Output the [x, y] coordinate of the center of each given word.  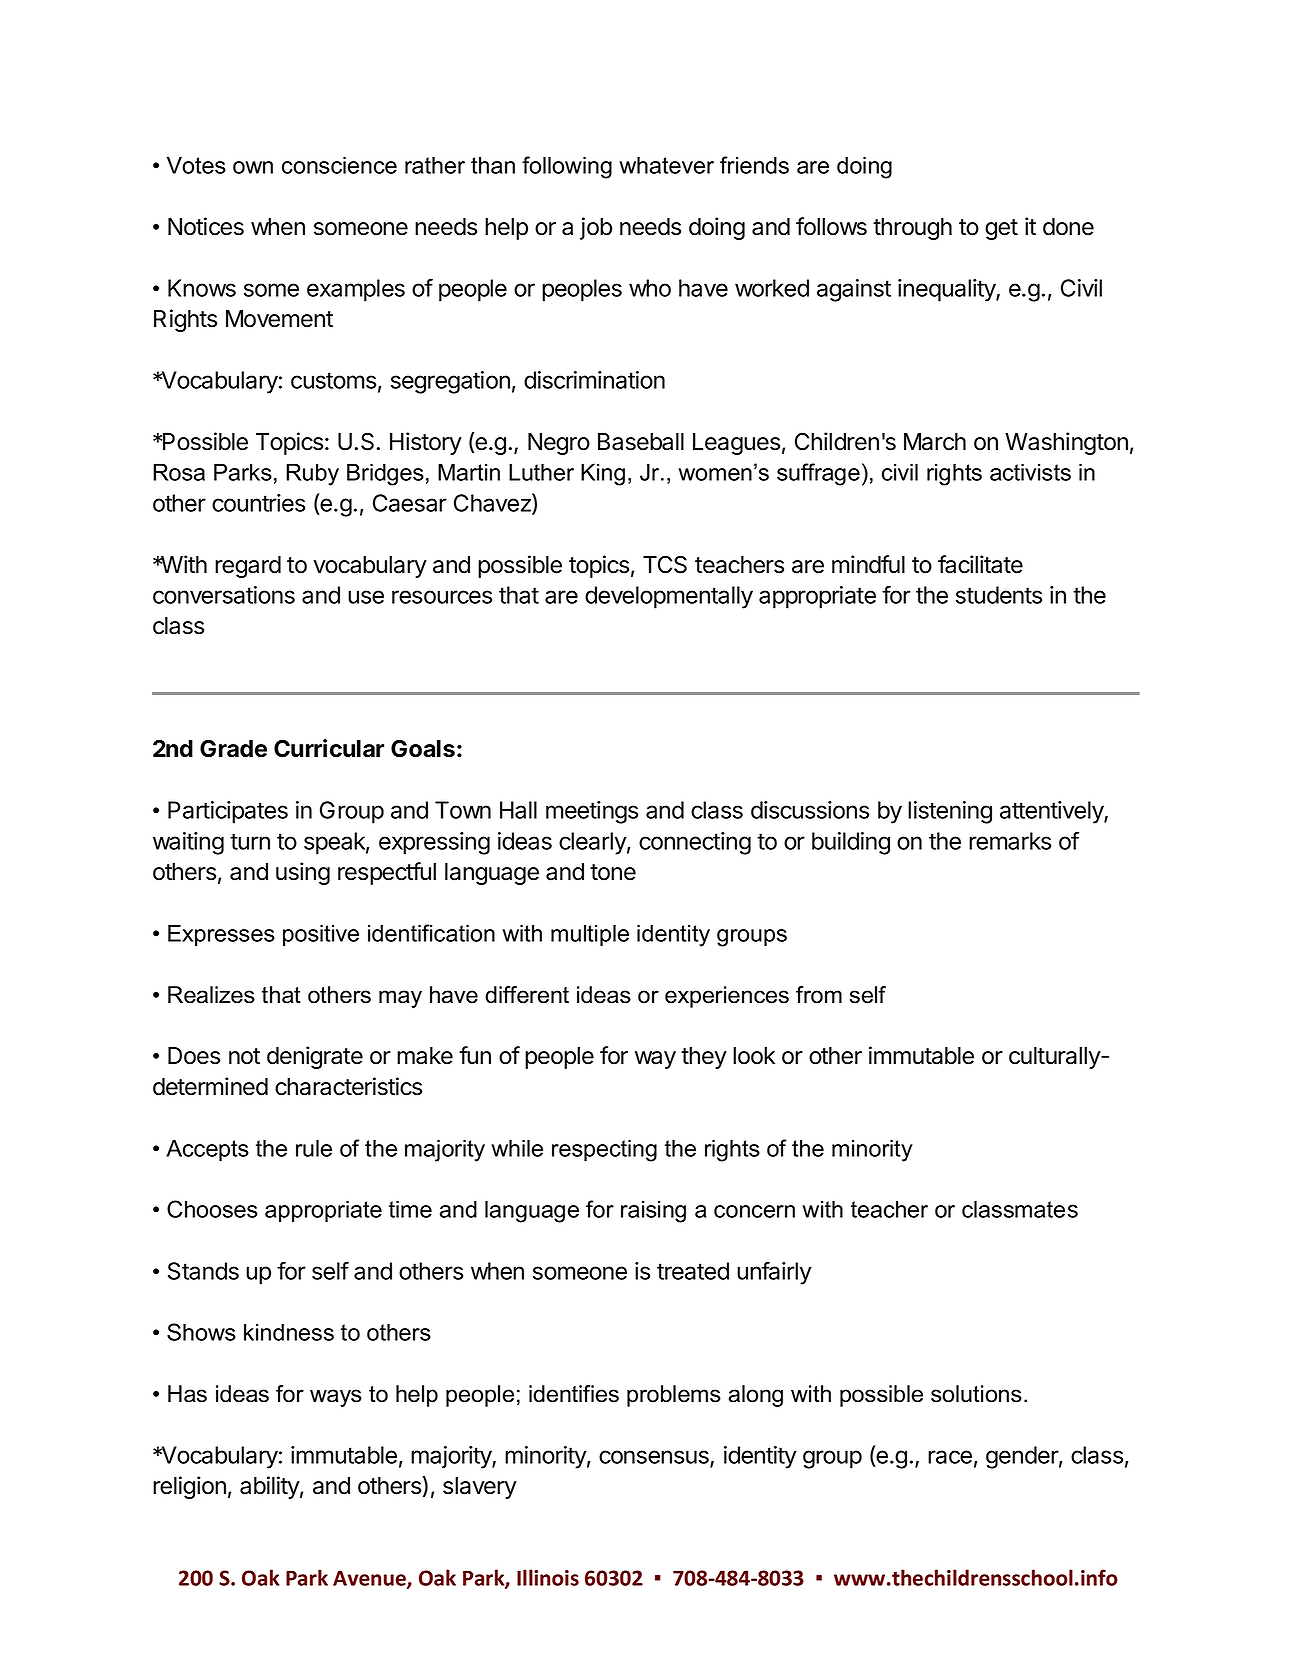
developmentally [669, 597]
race [950, 1457]
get [1001, 229]
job [596, 228]
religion [189, 1487]
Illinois [548, 1577]
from [819, 995]
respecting [604, 1150]
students [999, 595]
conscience [339, 165]
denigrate [315, 1057]
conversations [224, 595]
